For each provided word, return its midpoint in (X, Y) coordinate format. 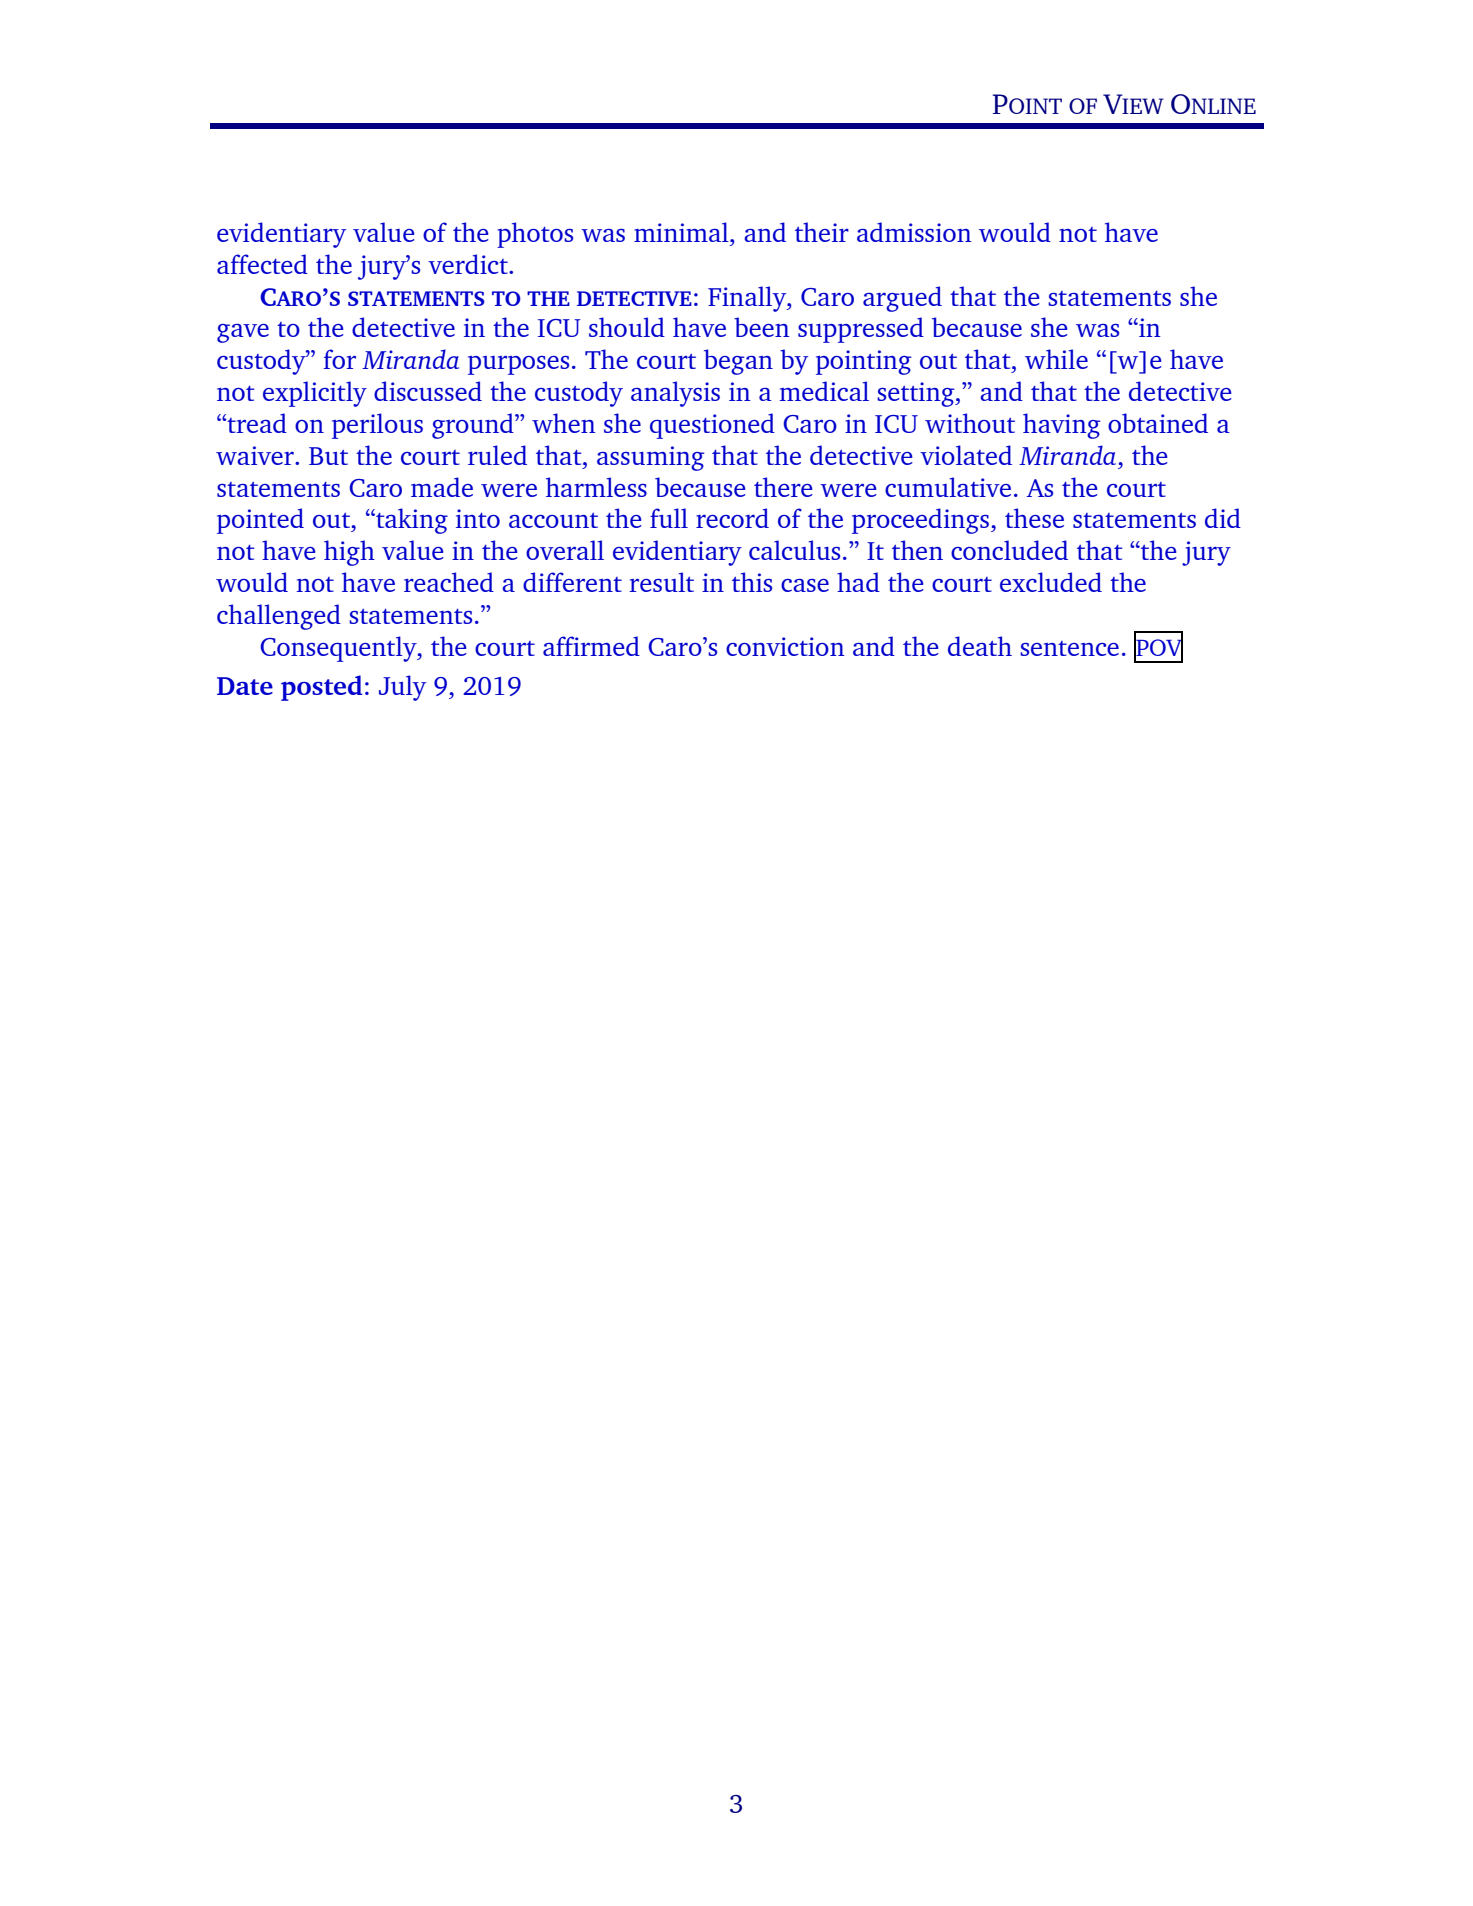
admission (914, 232)
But (328, 456)
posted (322, 688)
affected (262, 264)
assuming (650, 458)
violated (966, 455)
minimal (682, 232)
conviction (785, 646)
